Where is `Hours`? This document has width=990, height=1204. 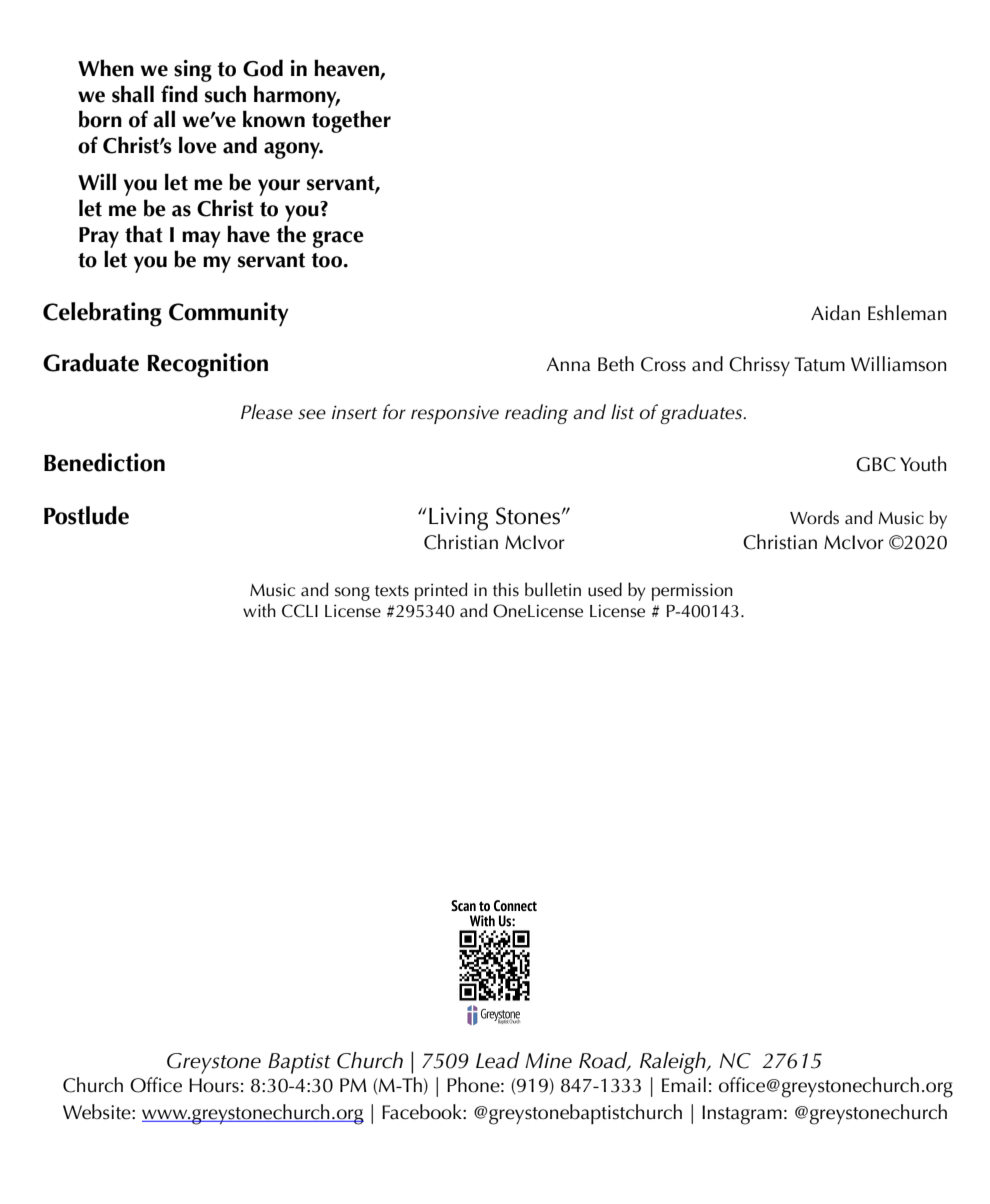 Hours is located at coordinates (214, 1085).
